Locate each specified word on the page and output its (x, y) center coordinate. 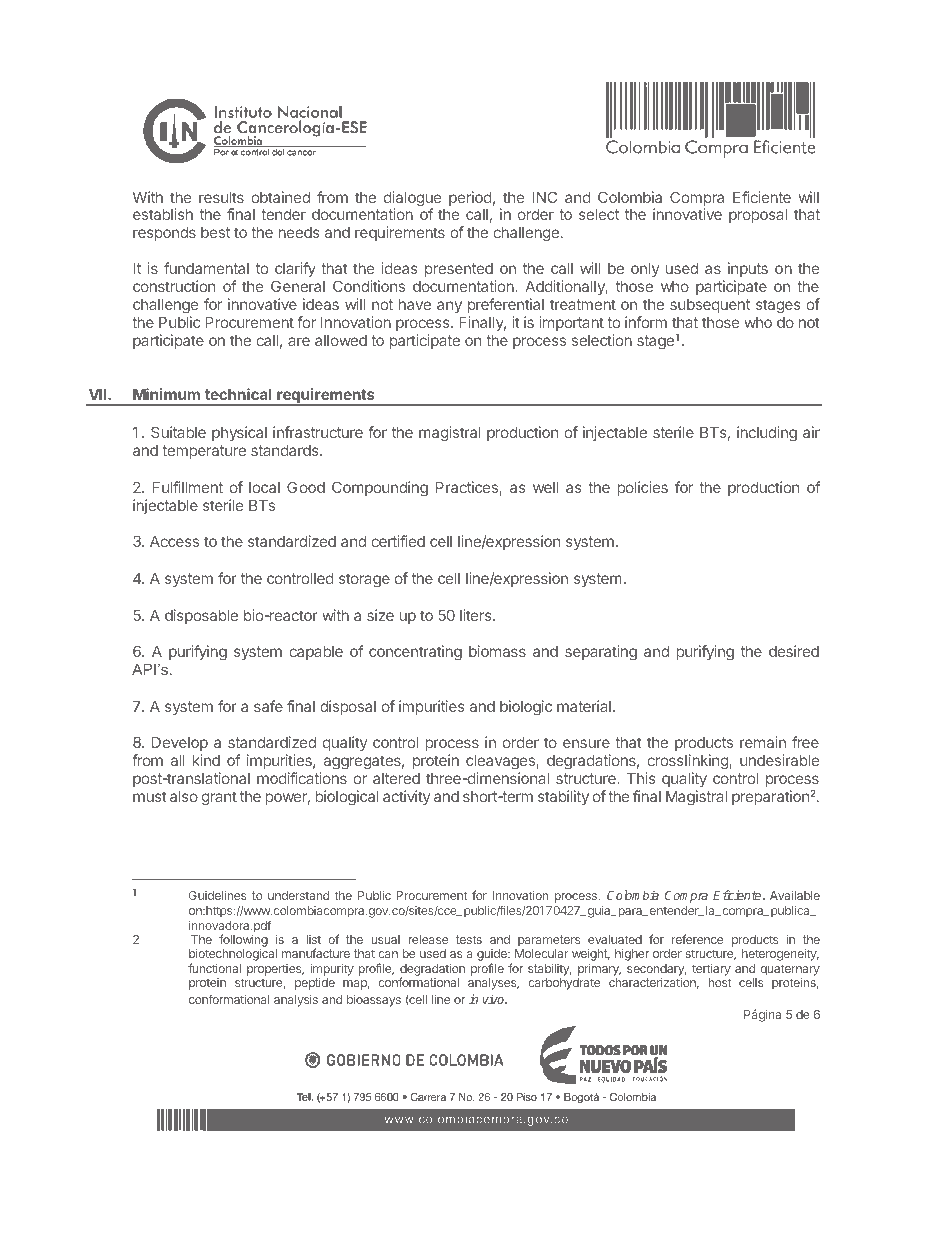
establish (163, 214)
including (767, 434)
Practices (468, 488)
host (719, 982)
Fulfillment (188, 487)
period (470, 198)
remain (763, 742)
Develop (180, 743)
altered (396, 778)
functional (214, 968)
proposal (758, 215)
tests (469, 939)
